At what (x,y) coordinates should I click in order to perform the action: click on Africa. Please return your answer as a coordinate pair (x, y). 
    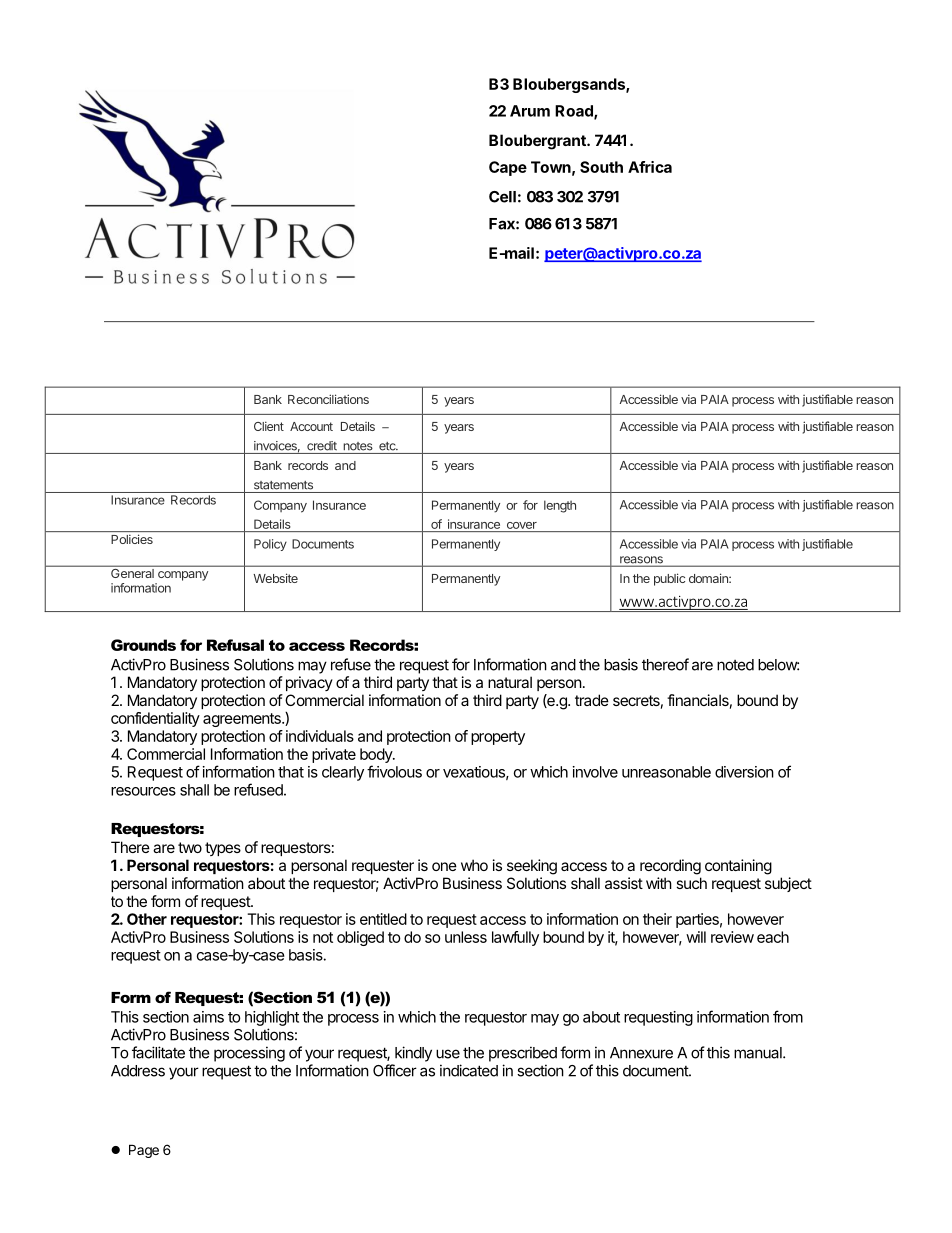
    Looking at the image, I should click on (650, 167).
